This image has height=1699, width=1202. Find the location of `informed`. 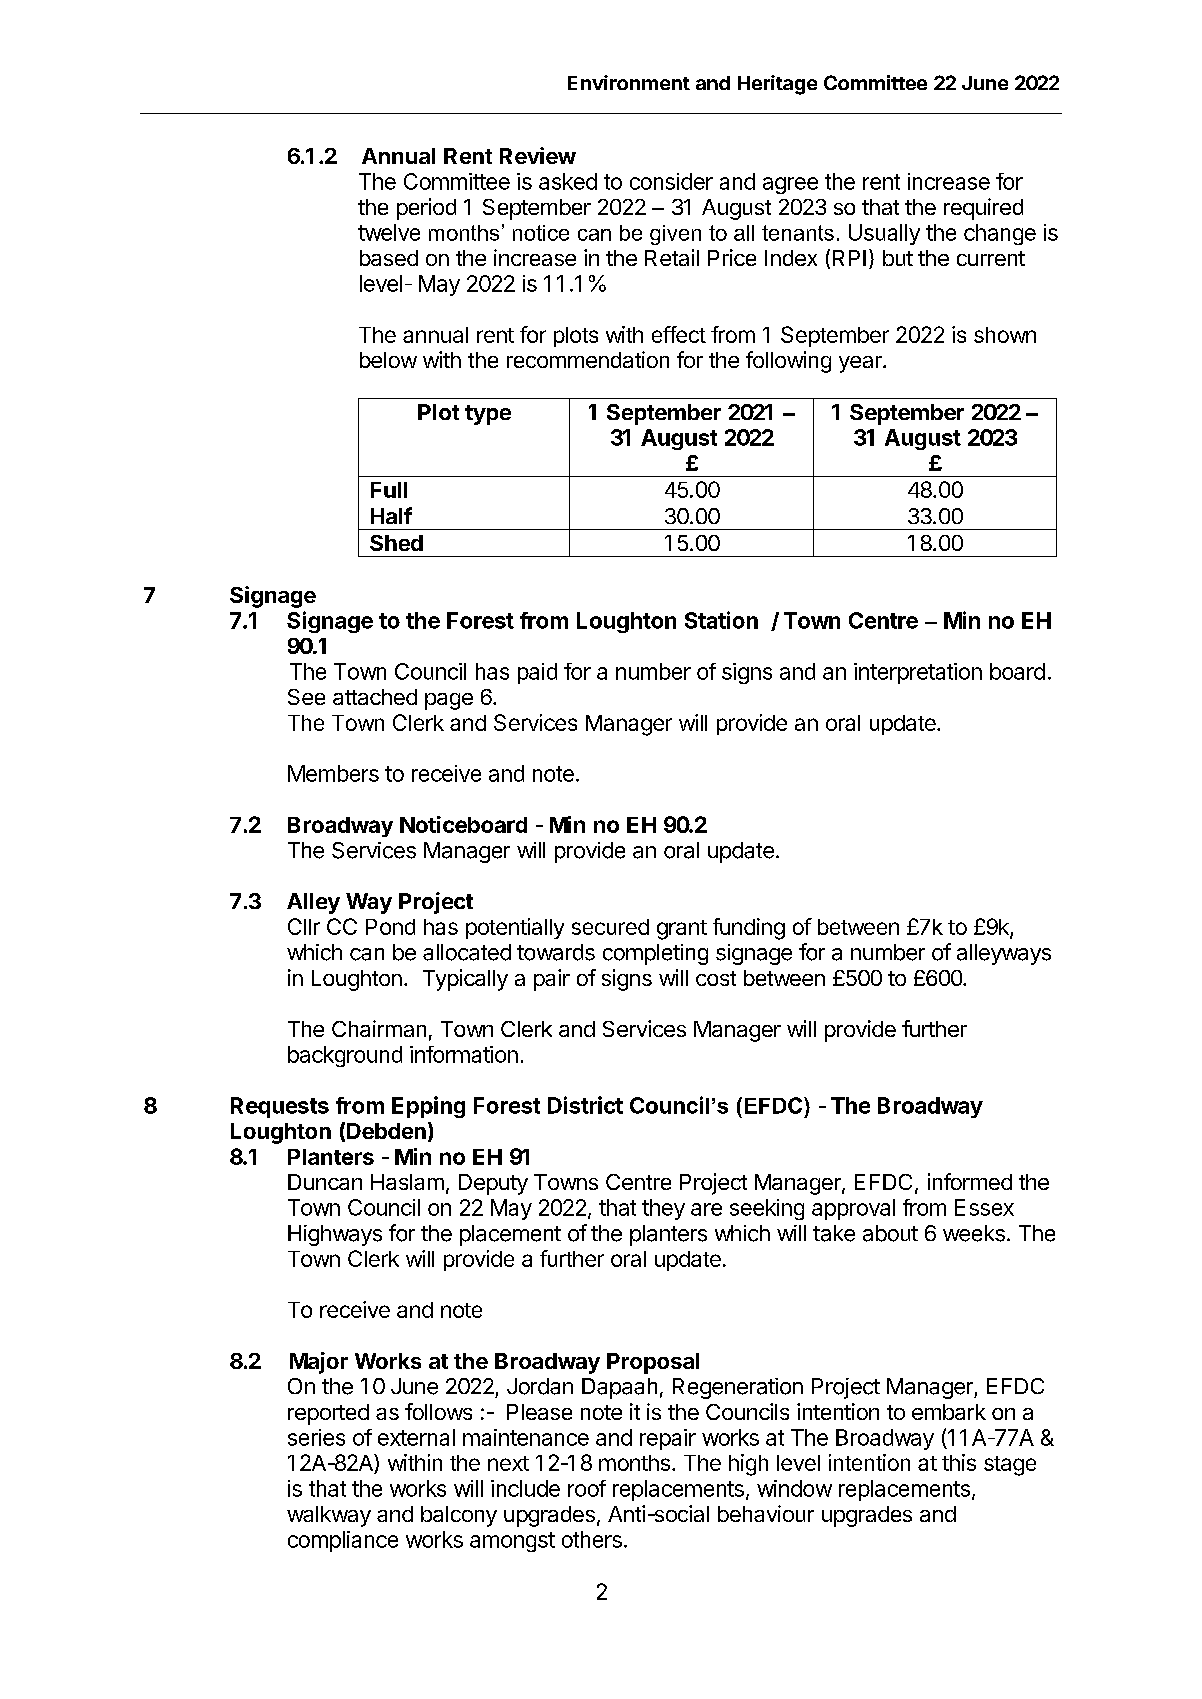

informed is located at coordinates (970, 1181).
